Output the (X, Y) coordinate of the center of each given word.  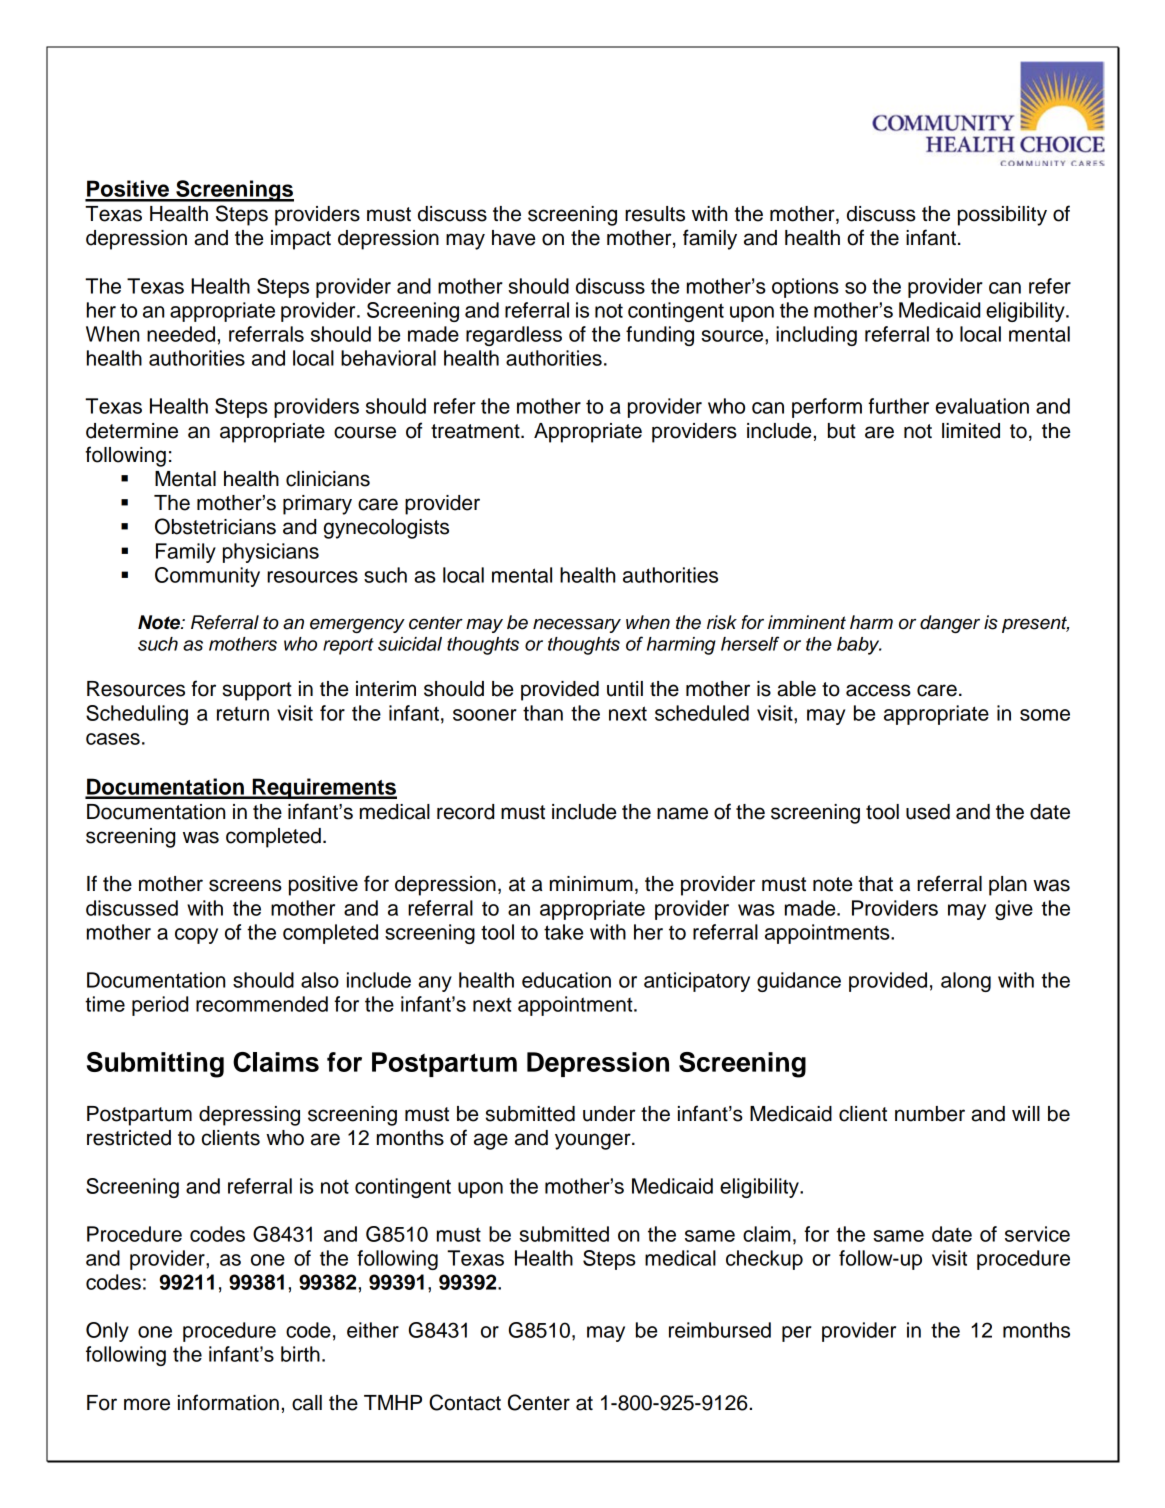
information (228, 1402)
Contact (465, 1402)
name (682, 813)
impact (301, 240)
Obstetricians (215, 526)
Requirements (323, 788)
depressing (249, 1116)
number (930, 1114)
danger (950, 624)
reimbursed (720, 1330)
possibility (1002, 216)
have (513, 238)
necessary (577, 625)
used (928, 812)
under (609, 1114)
